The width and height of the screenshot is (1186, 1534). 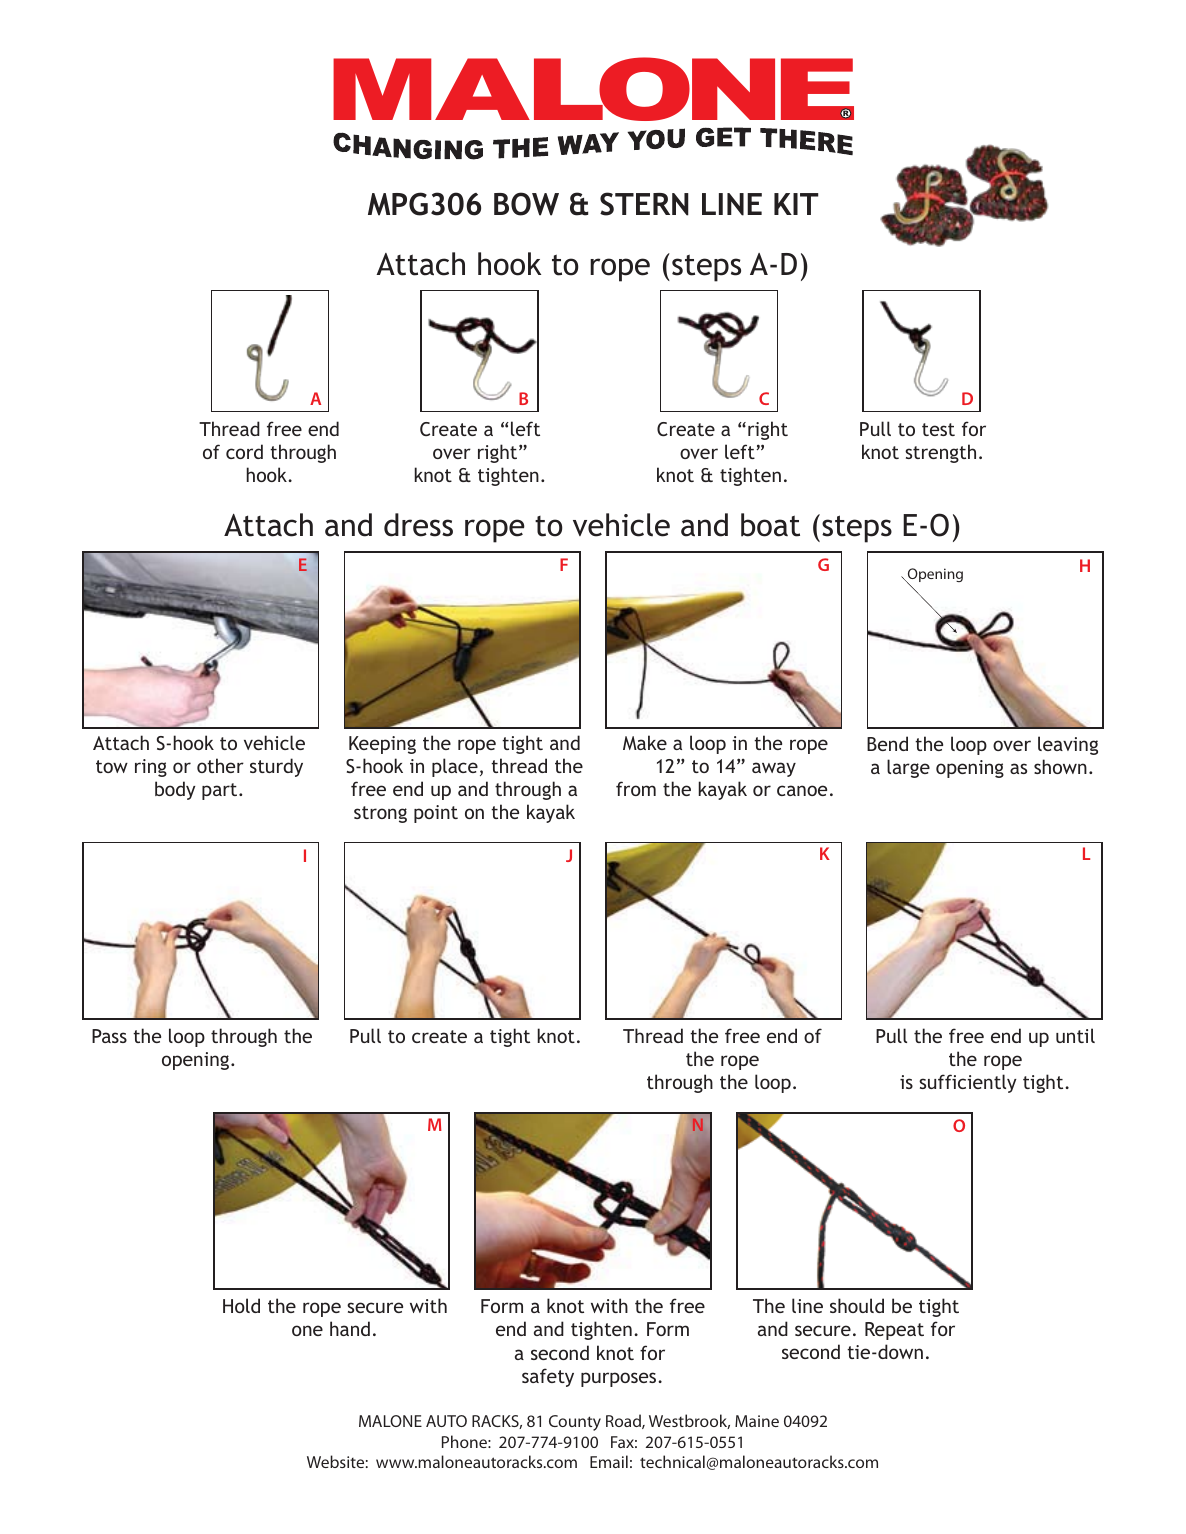 I want to click on cord, so click(x=244, y=451).
